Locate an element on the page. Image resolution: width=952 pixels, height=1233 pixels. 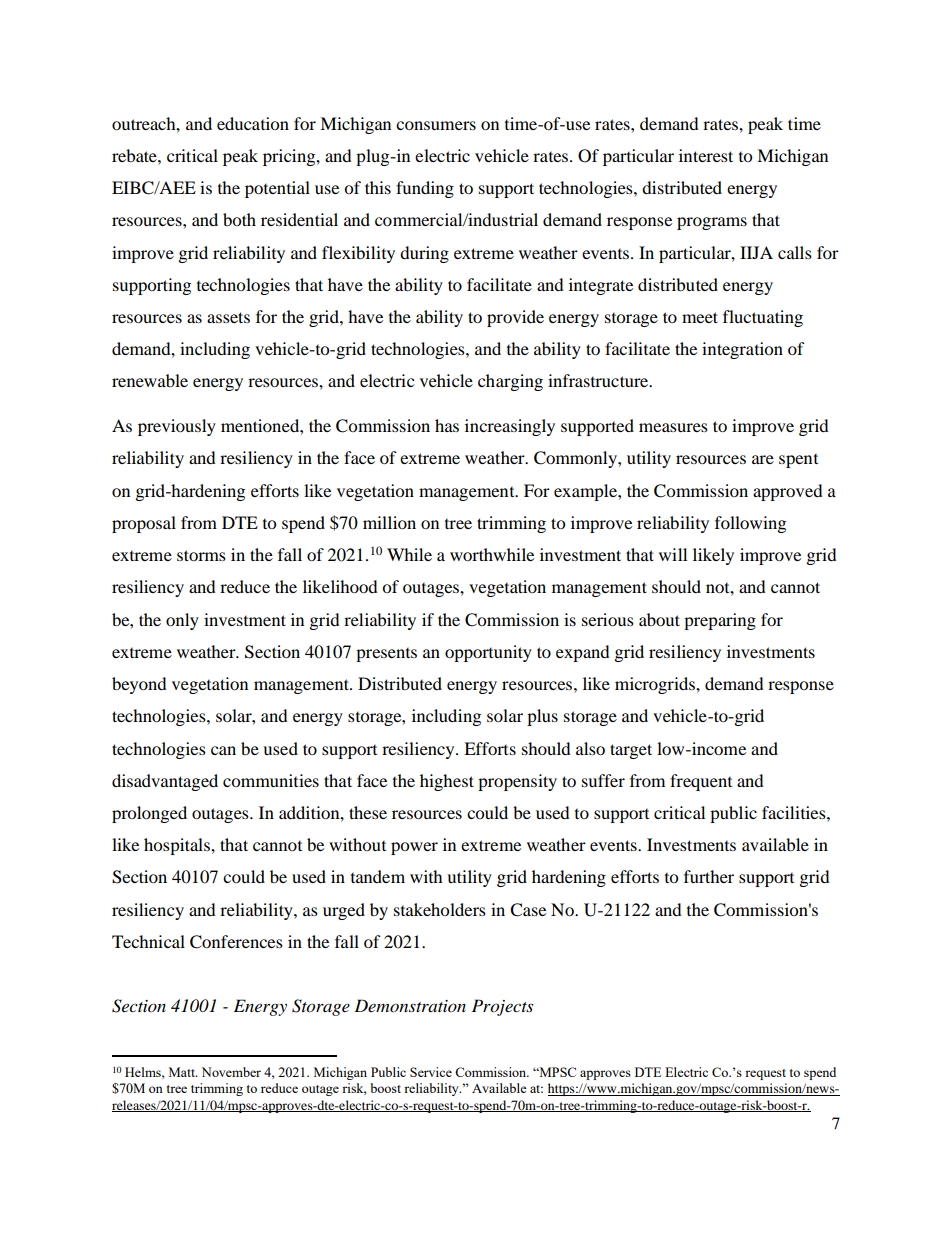
hospitals is located at coordinates (178, 846).
